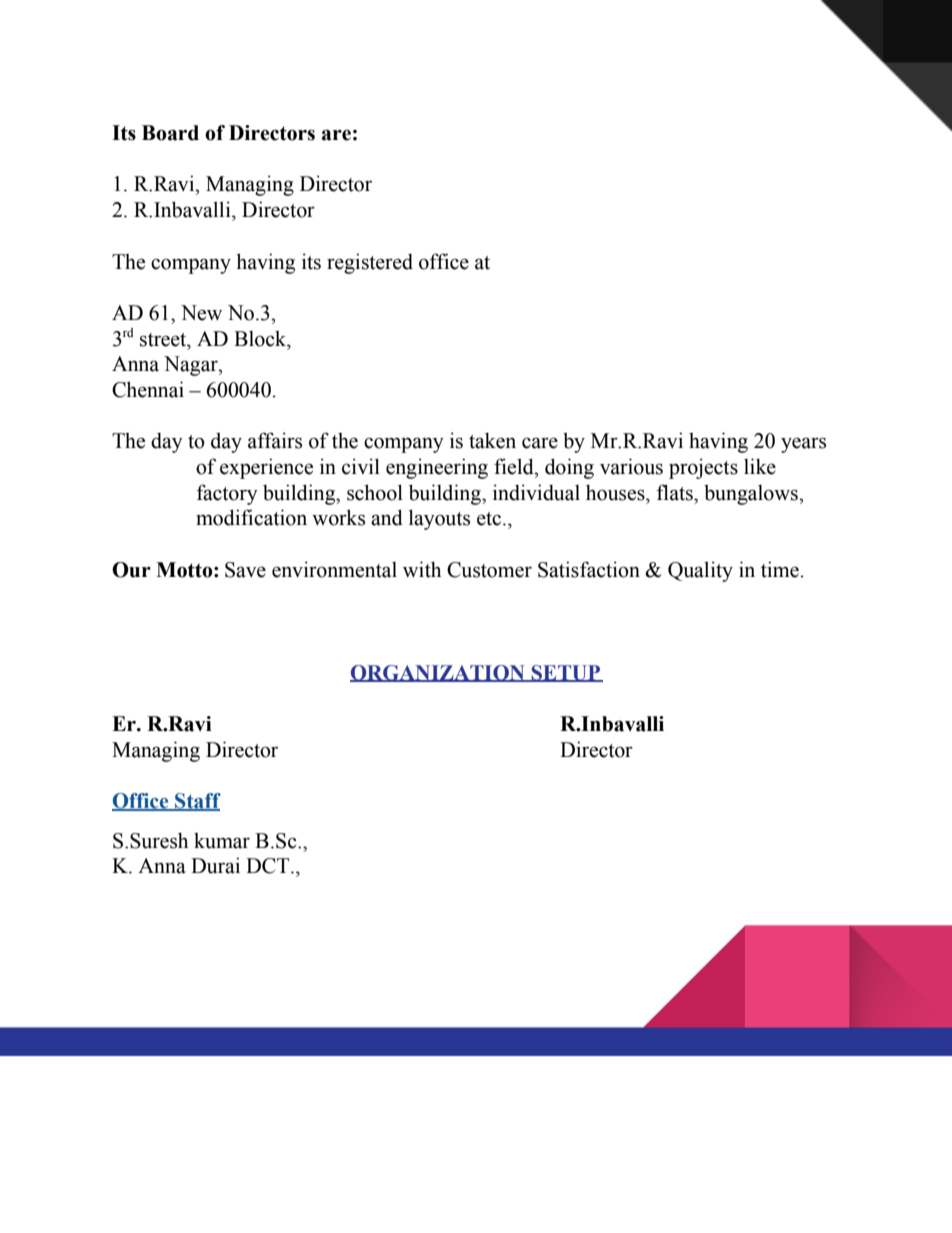 The image size is (952, 1233). Describe the element at coordinates (676, 492) in the screenshot. I see `flats` at that location.
